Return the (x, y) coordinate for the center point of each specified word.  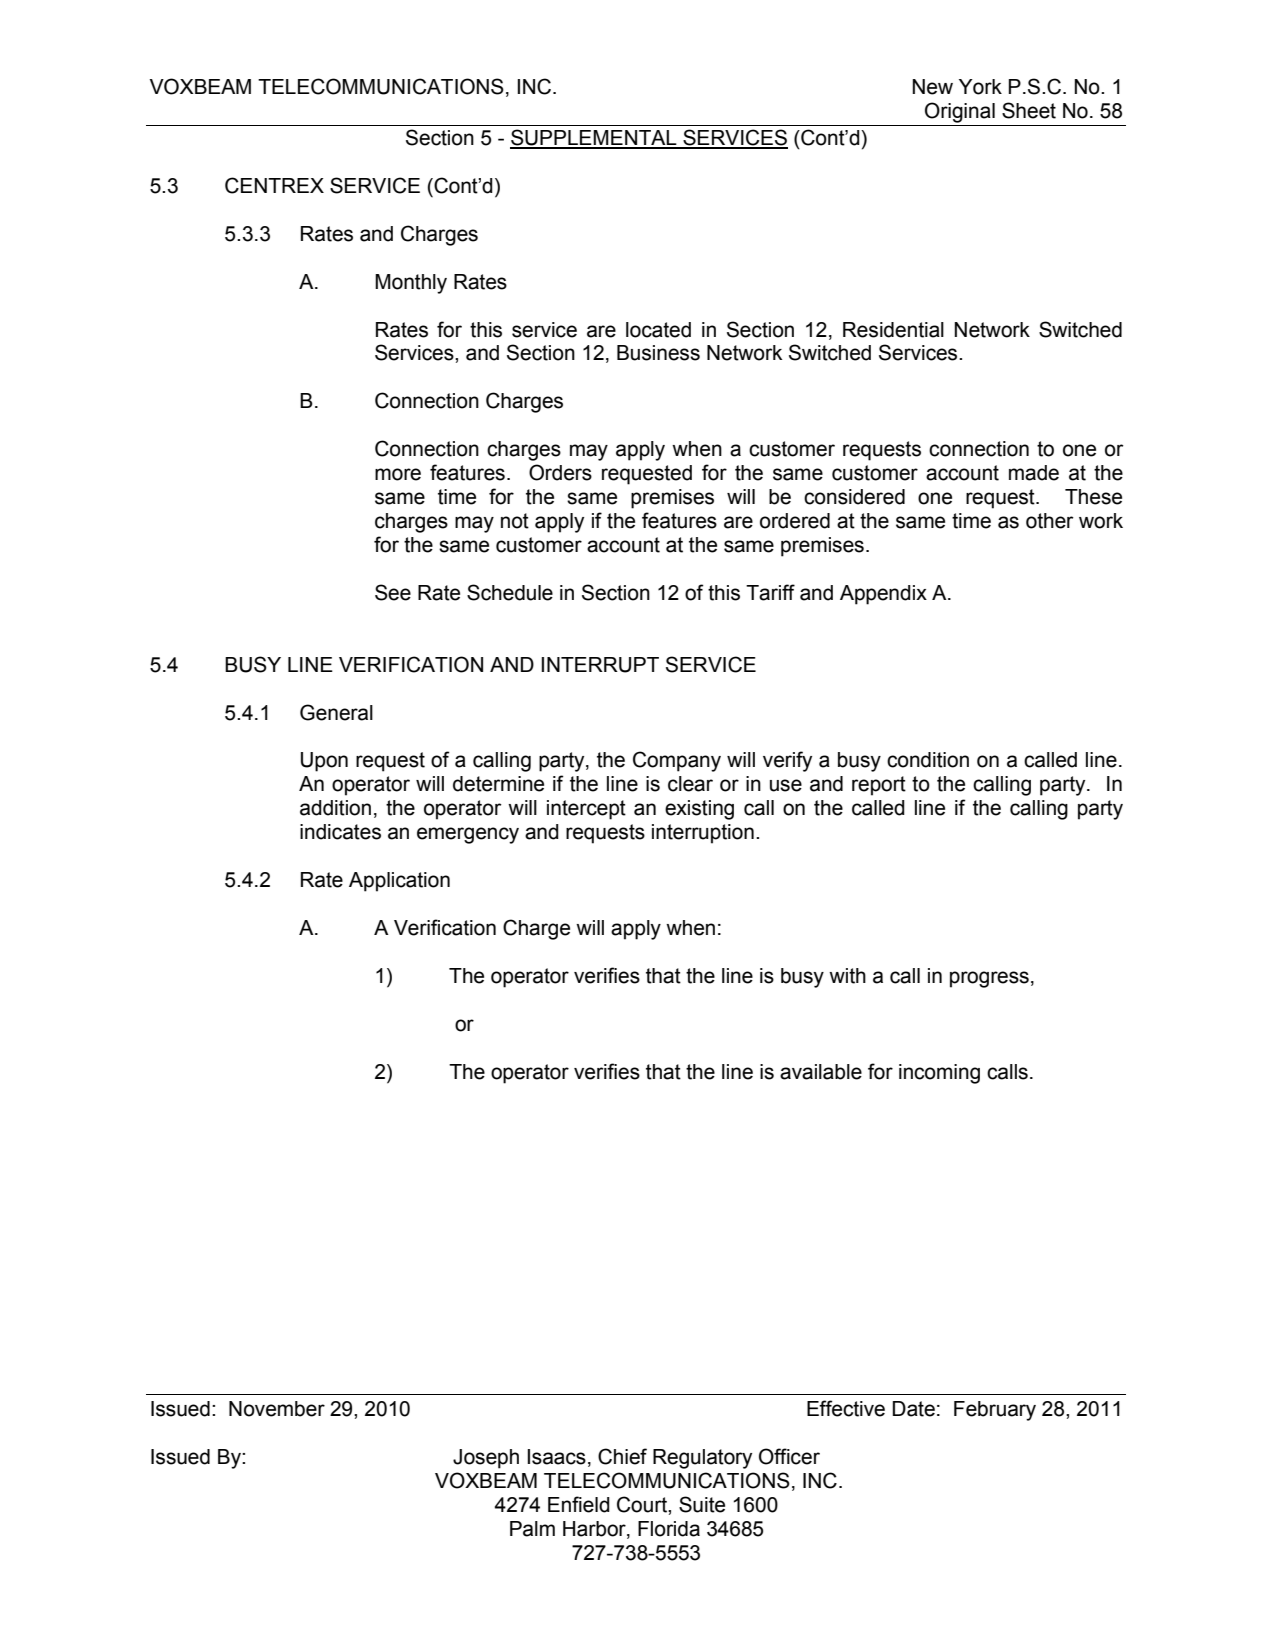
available (821, 1072)
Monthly (411, 284)
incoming (939, 1074)
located (658, 330)
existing (699, 810)
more (398, 474)
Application (399, 882)
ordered (795, 521)
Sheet (1029, 110)
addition (335, 808)
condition (928, 760)
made (1034, 473)
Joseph (486, 1459)
